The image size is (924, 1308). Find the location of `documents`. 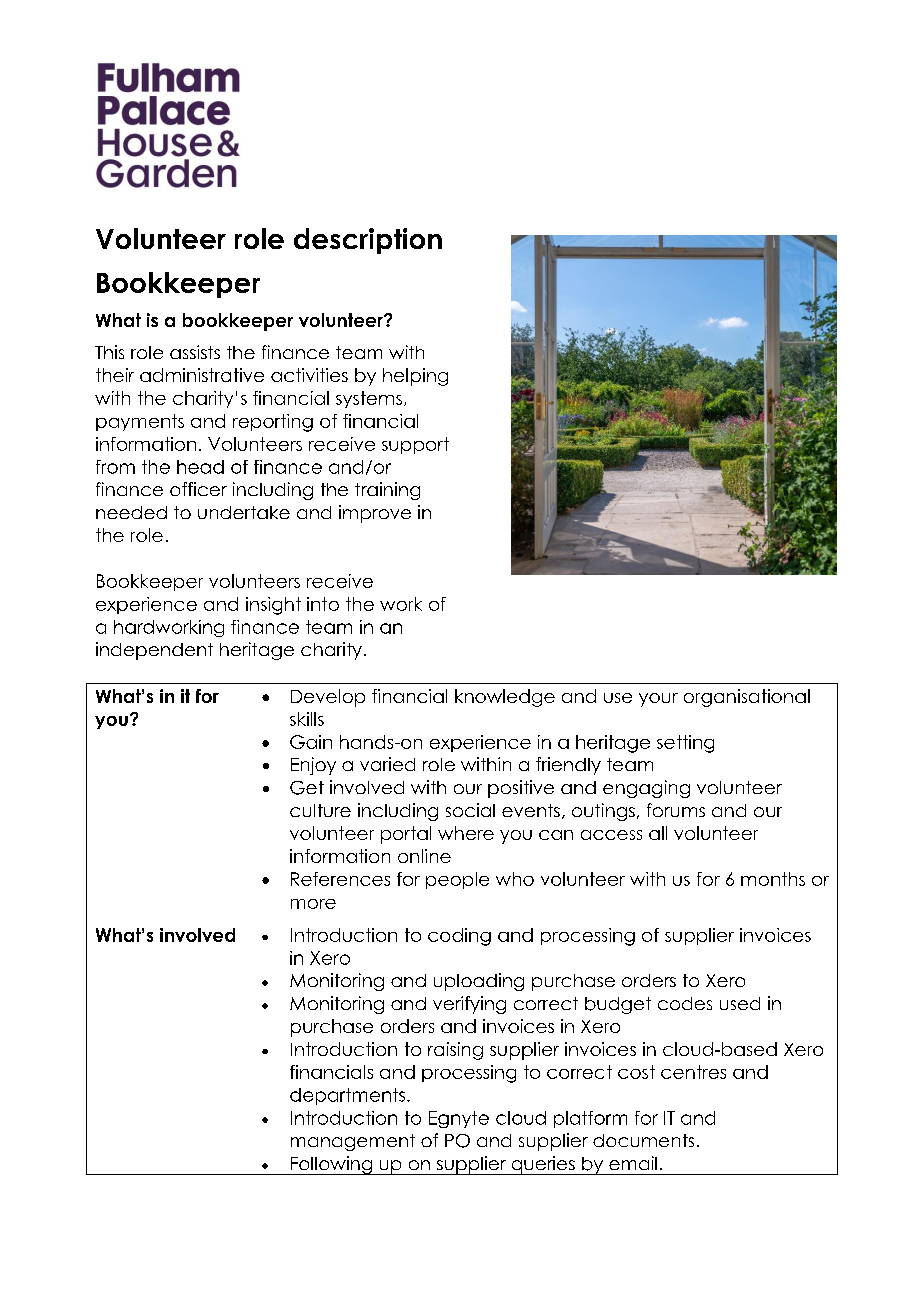

documents is located at coordinates (643, 1140).
